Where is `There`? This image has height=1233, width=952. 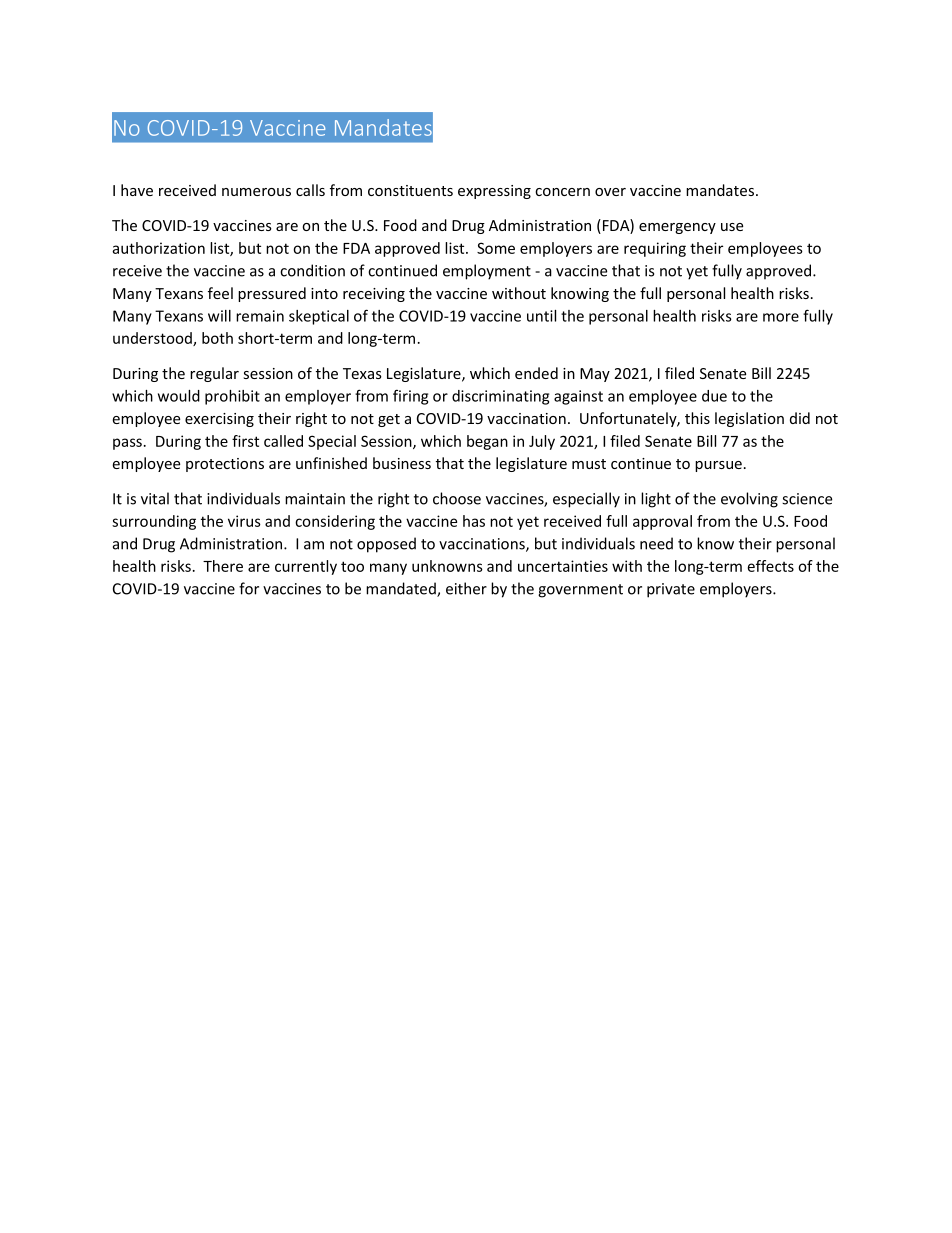
There is located at coordinates (223, 566).
